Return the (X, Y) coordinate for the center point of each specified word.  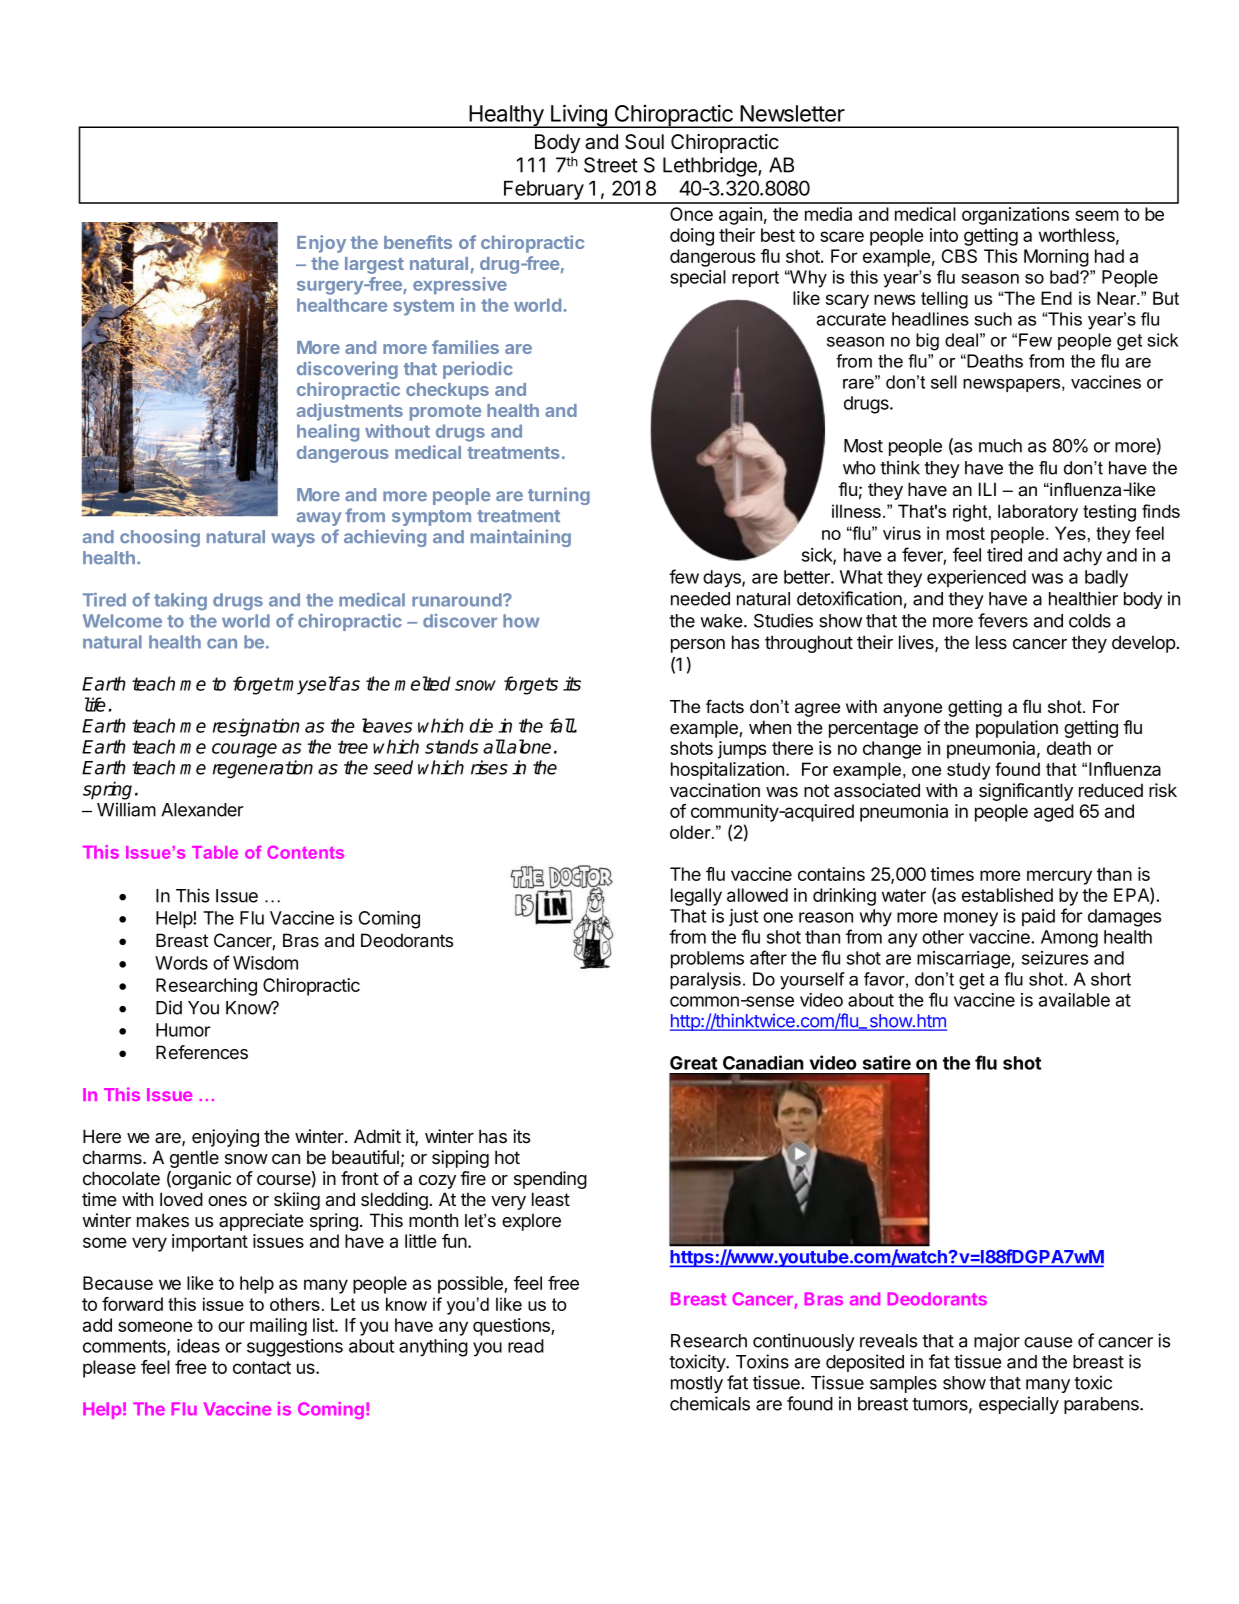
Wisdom (265, 963)
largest (374, 265)
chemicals (710, 1403)
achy (1082, 557)
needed (700, 599)
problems (707, 960)
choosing (160, 538)
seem (1097, 215)
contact (262, 1367)
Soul (644, 142)
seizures (1055, 958)
